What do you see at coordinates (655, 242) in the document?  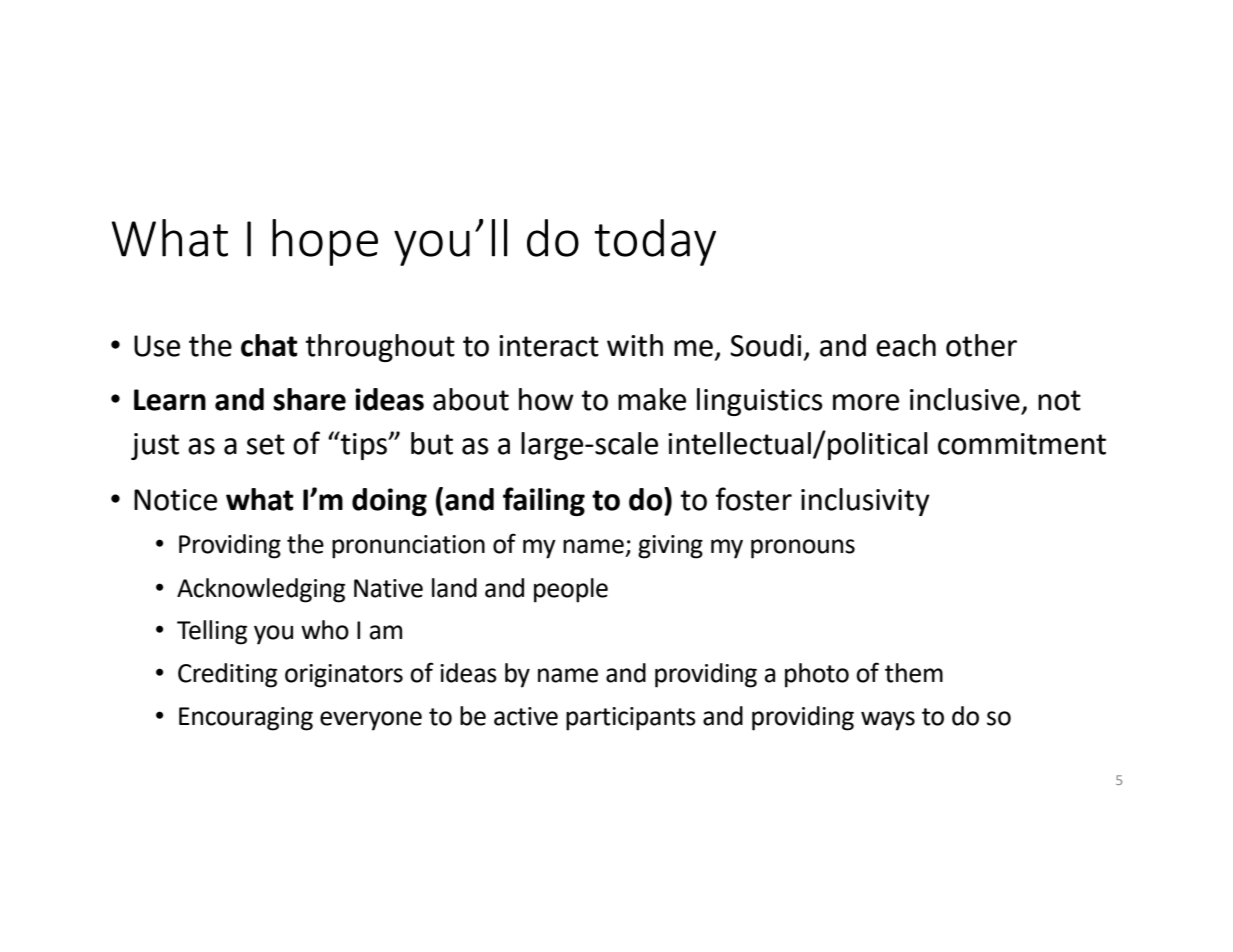 I see `today` at bounding box center [655, 242].
